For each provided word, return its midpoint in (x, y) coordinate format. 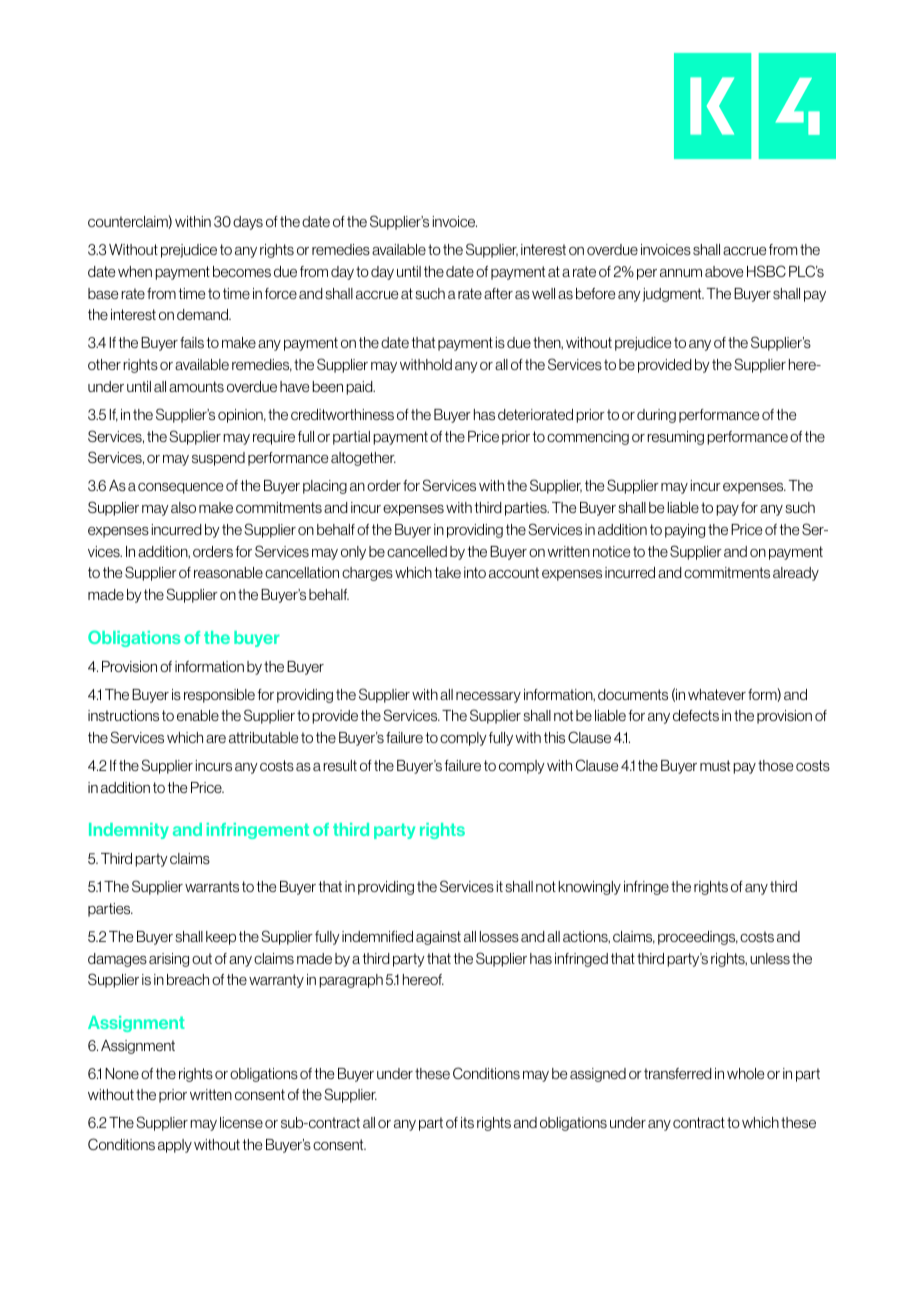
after (498, 293)
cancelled (417, 551)
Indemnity (129, 831)
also (183, 507)
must (715, 765)
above (724, 271)
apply (175, 1146)
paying (685, 531)
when (135, 271)
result (340, 765)
